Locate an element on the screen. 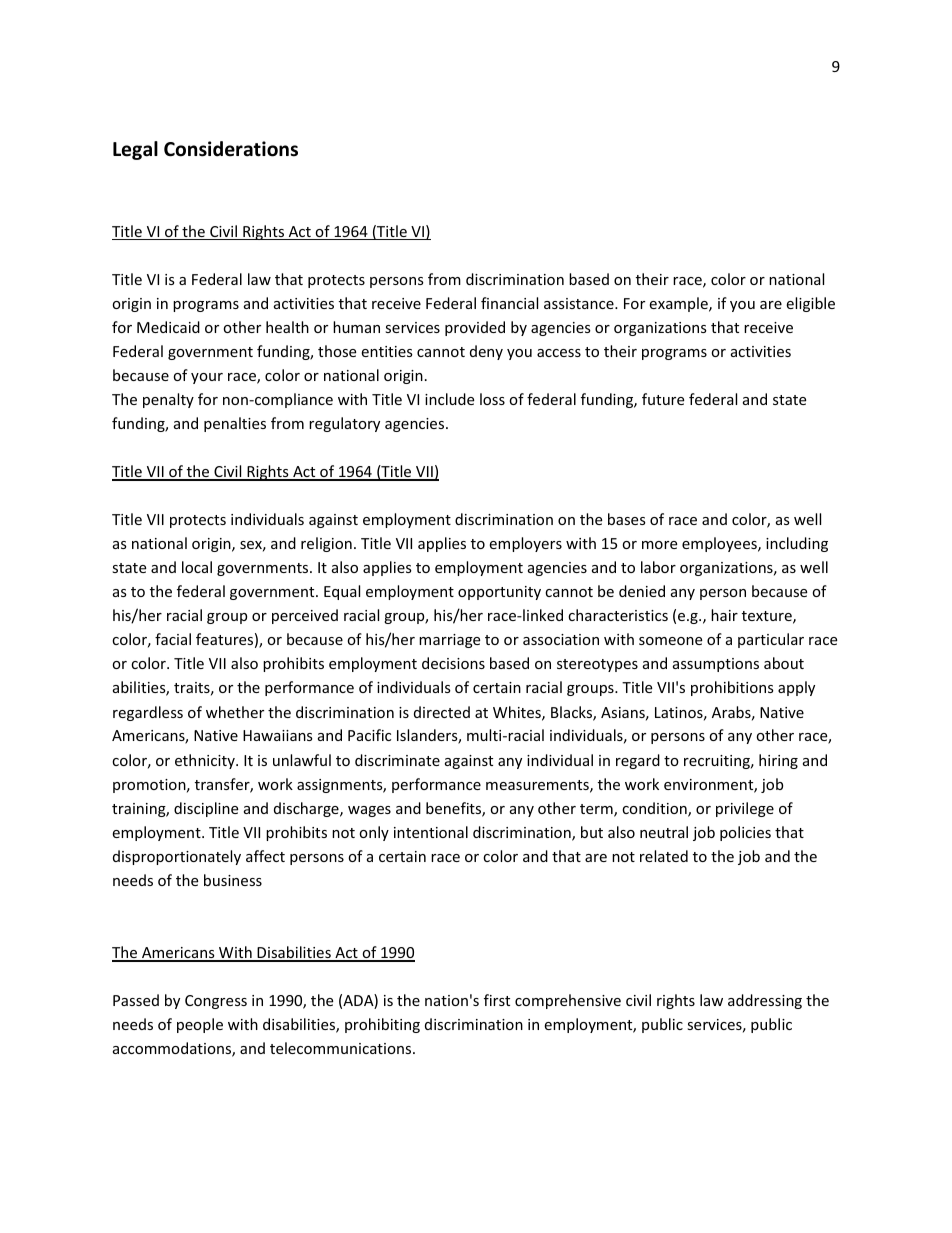 The image size is (952, 1233). people is located at coordinates (200, 1025).
